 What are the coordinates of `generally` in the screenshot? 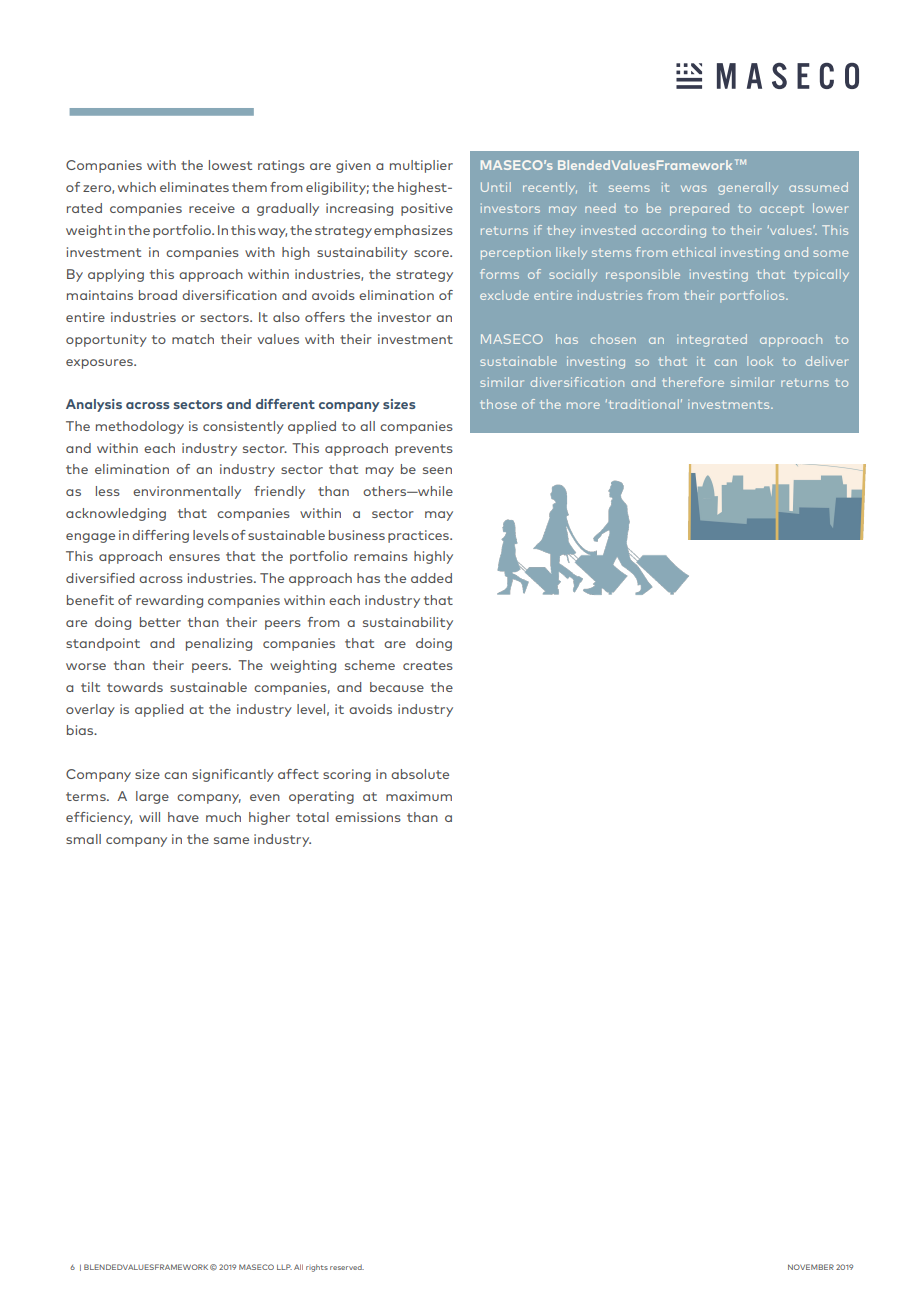 It's located at (748, 188).
